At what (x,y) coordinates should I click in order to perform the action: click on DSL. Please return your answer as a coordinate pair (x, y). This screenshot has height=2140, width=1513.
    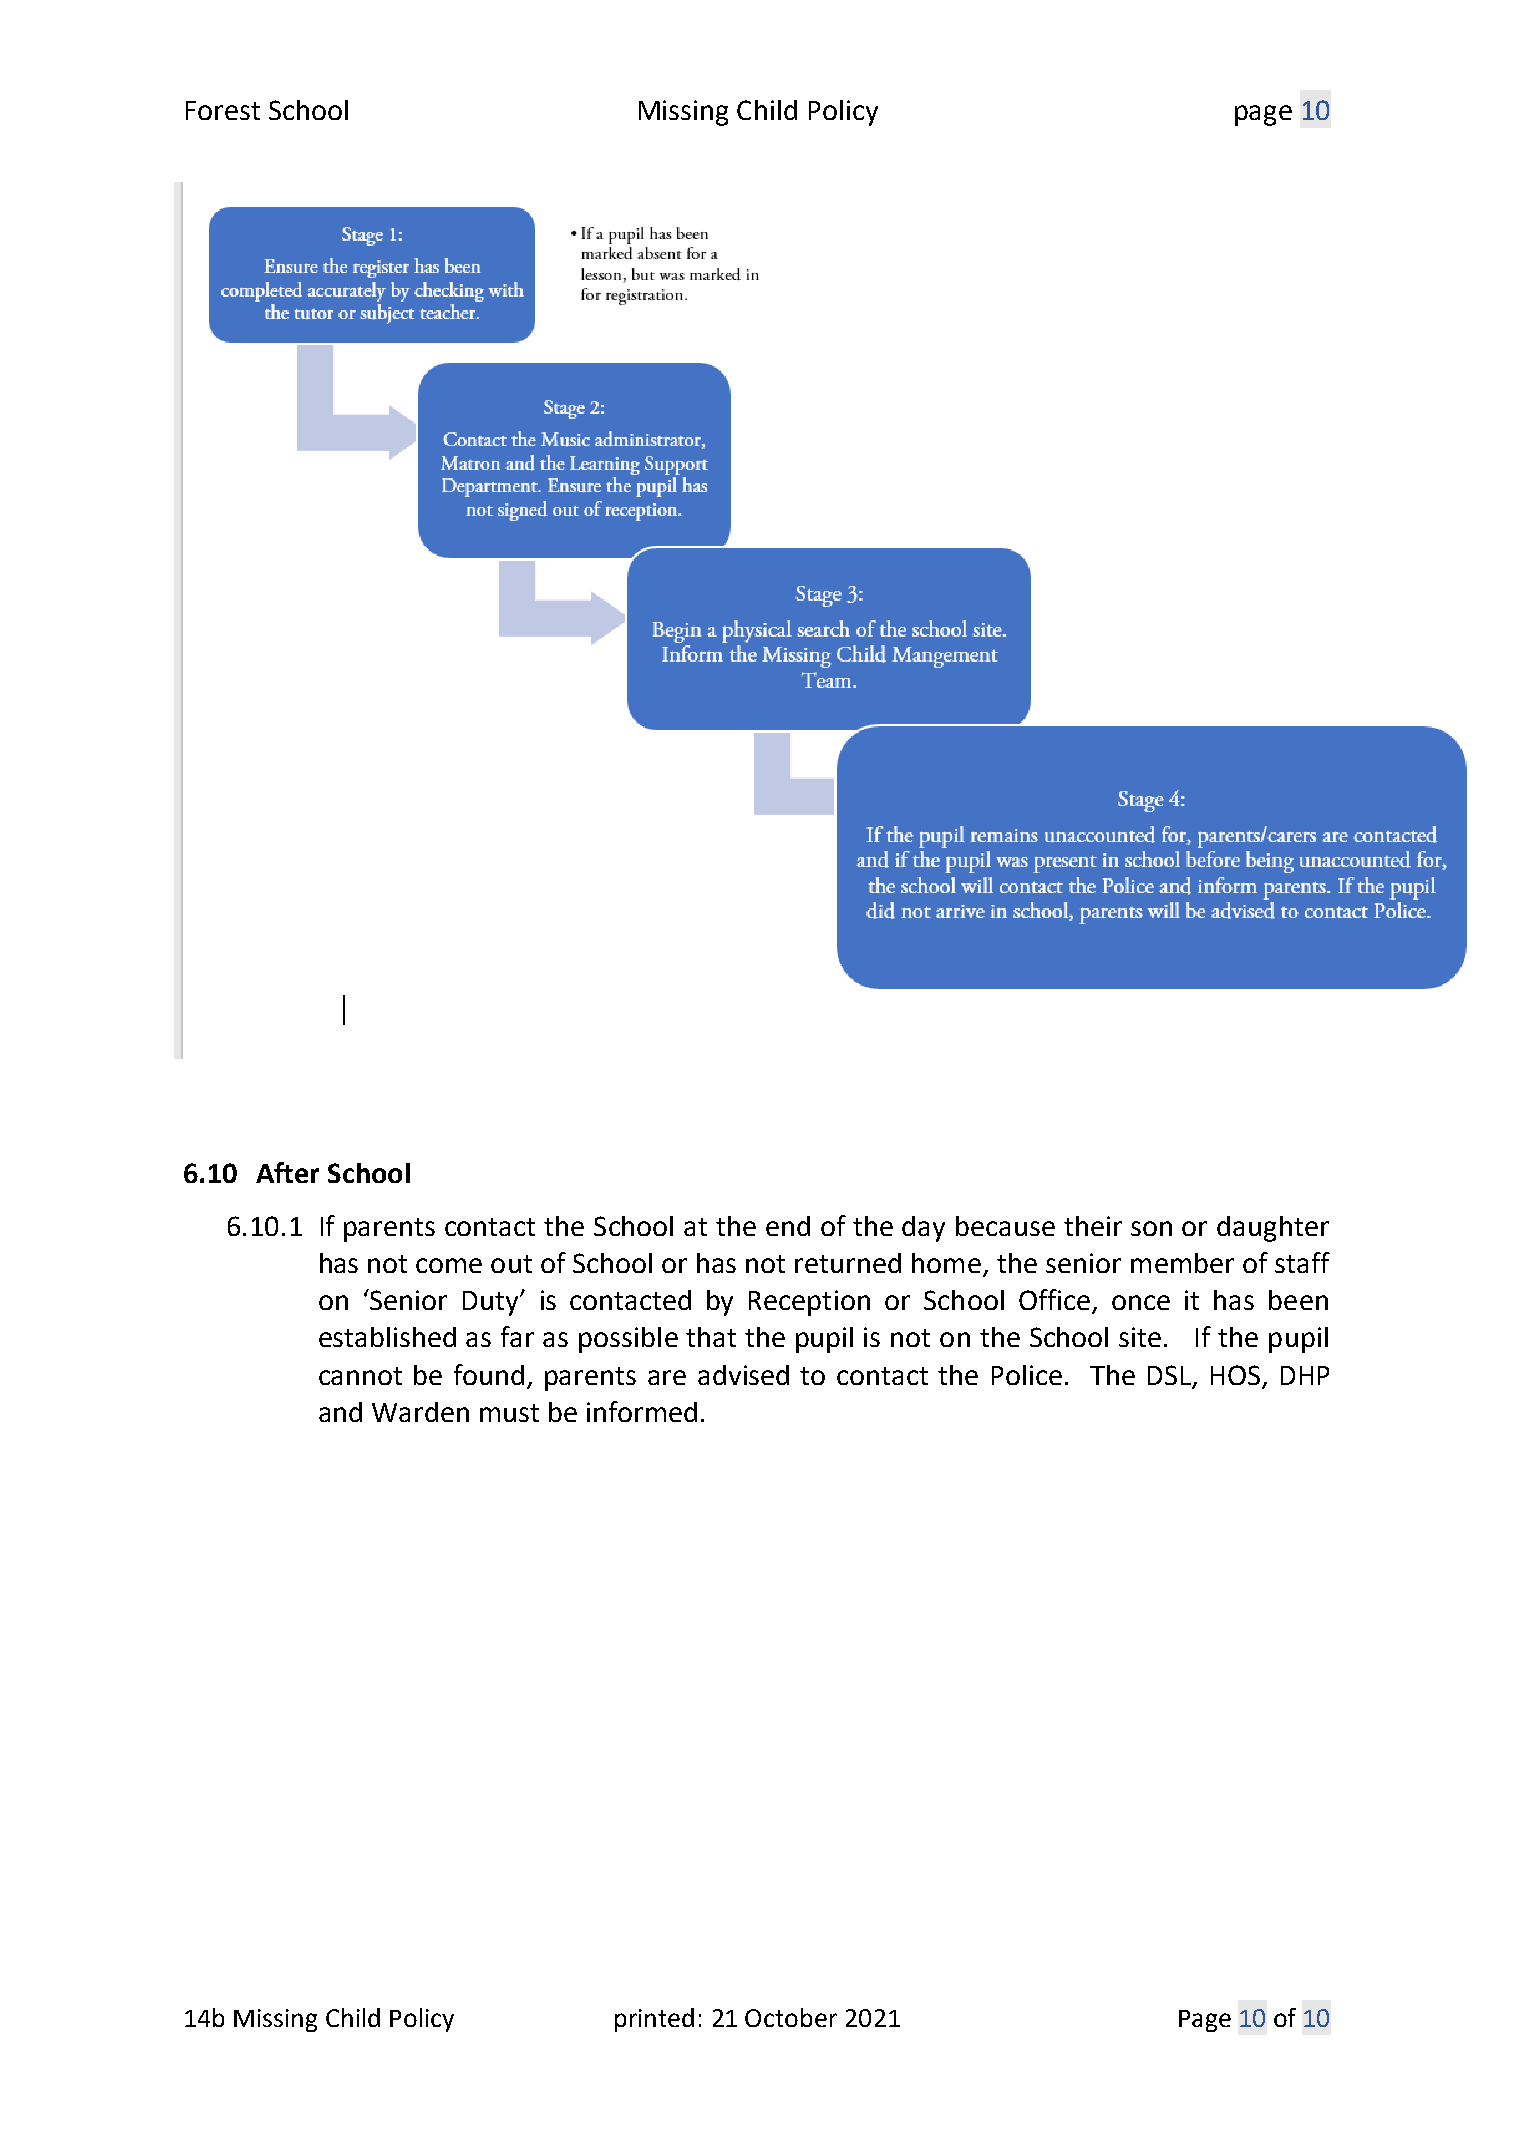
    Looking at the image, I should click on (1170, 1376).
